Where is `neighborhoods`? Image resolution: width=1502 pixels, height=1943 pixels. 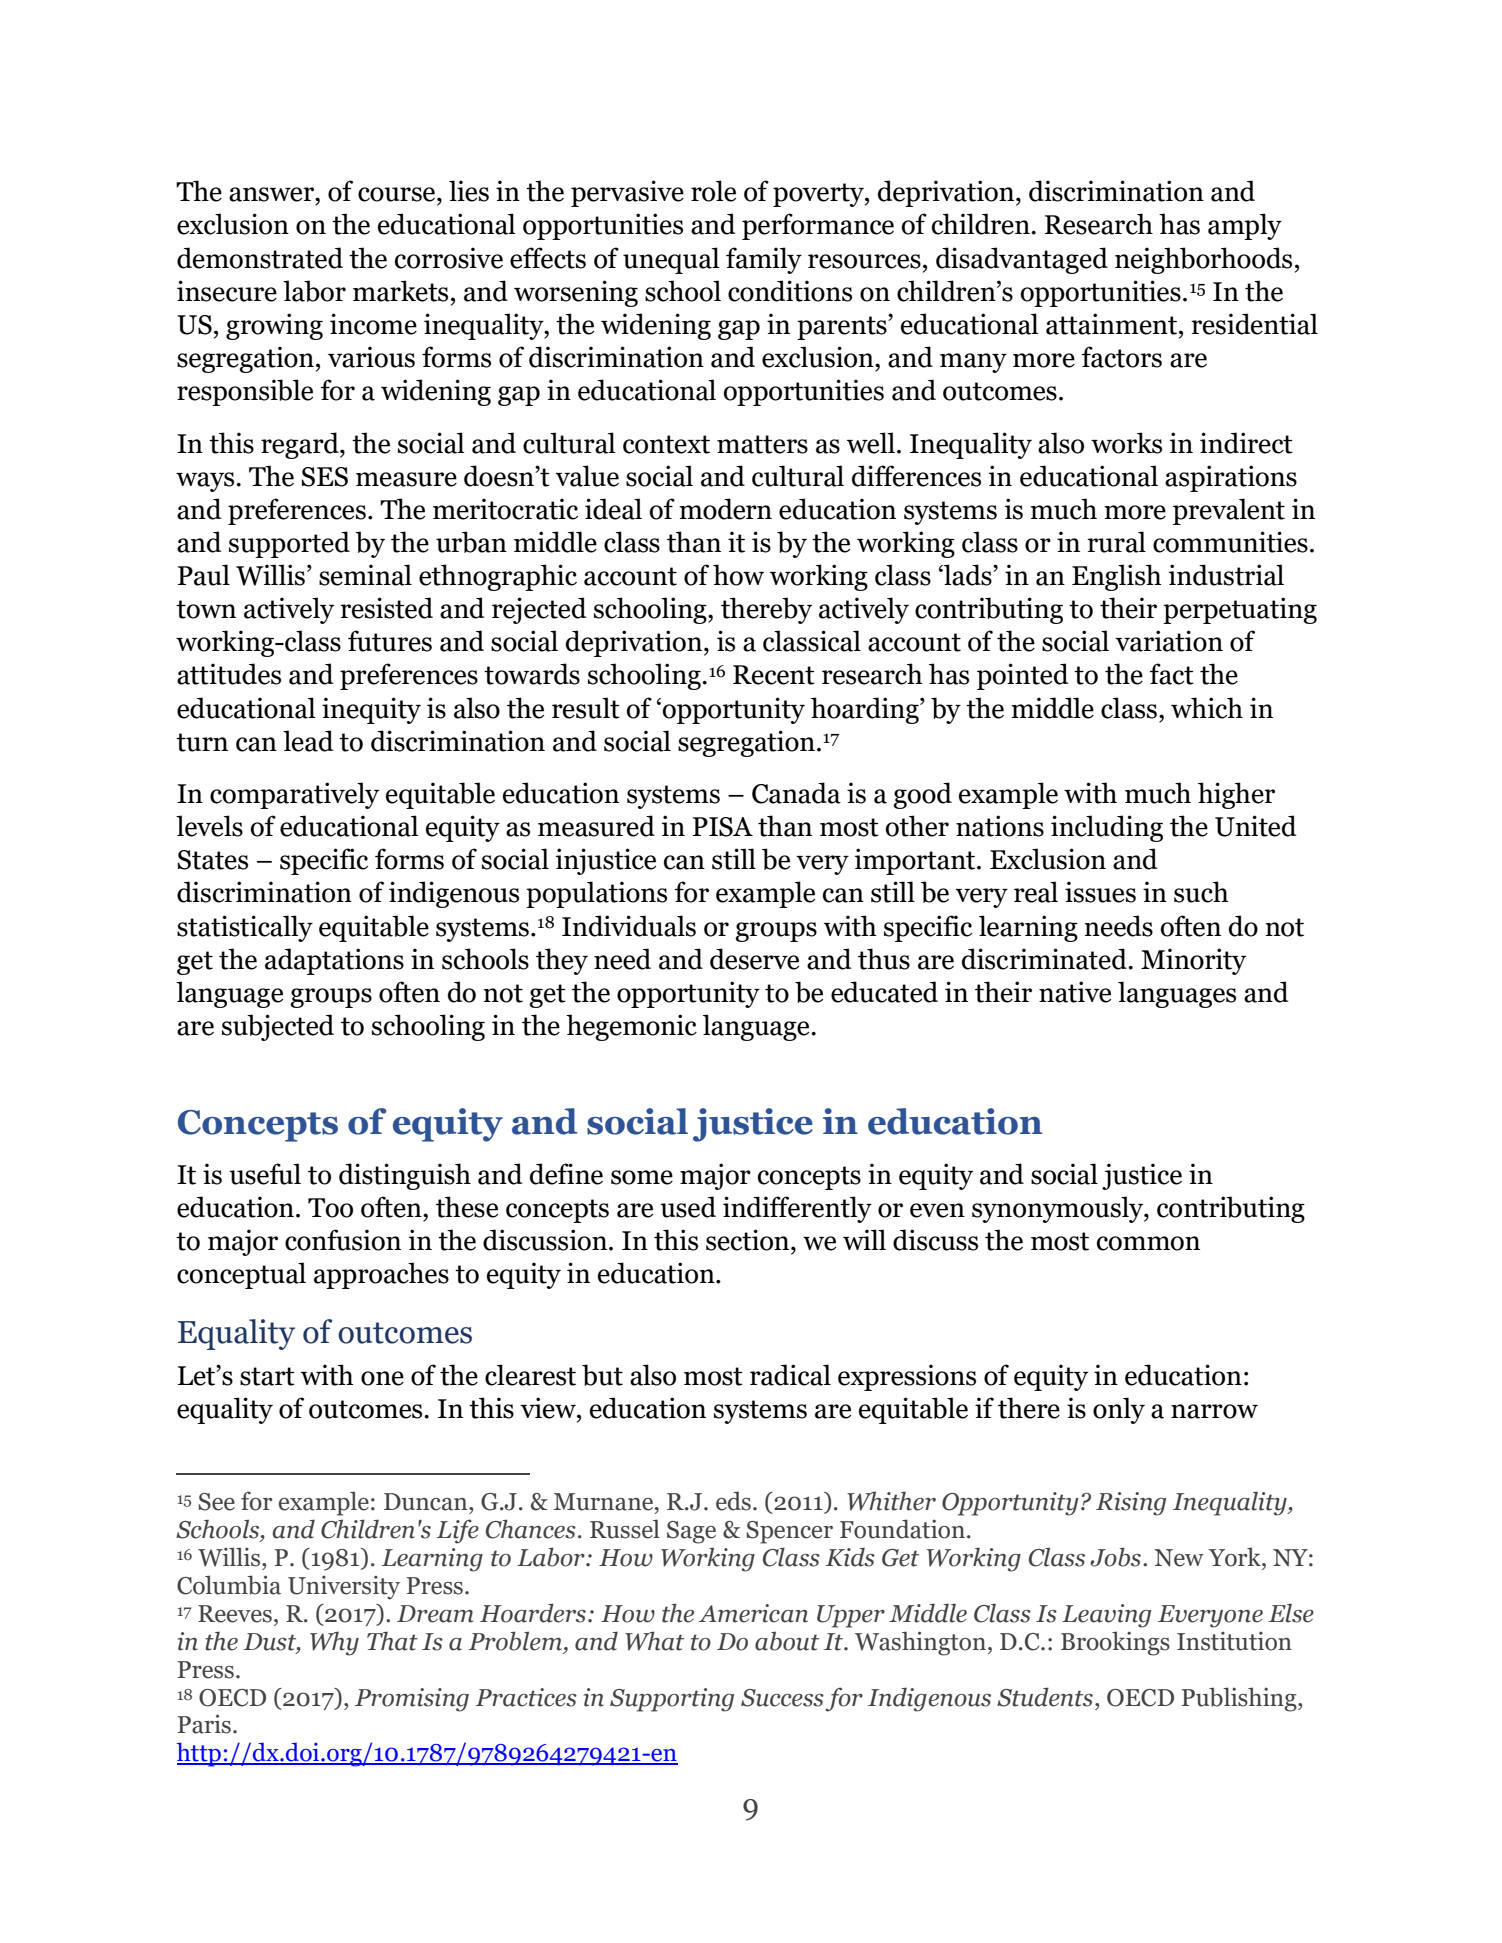
neighborhoods is located at coordinates (1203, 260).
